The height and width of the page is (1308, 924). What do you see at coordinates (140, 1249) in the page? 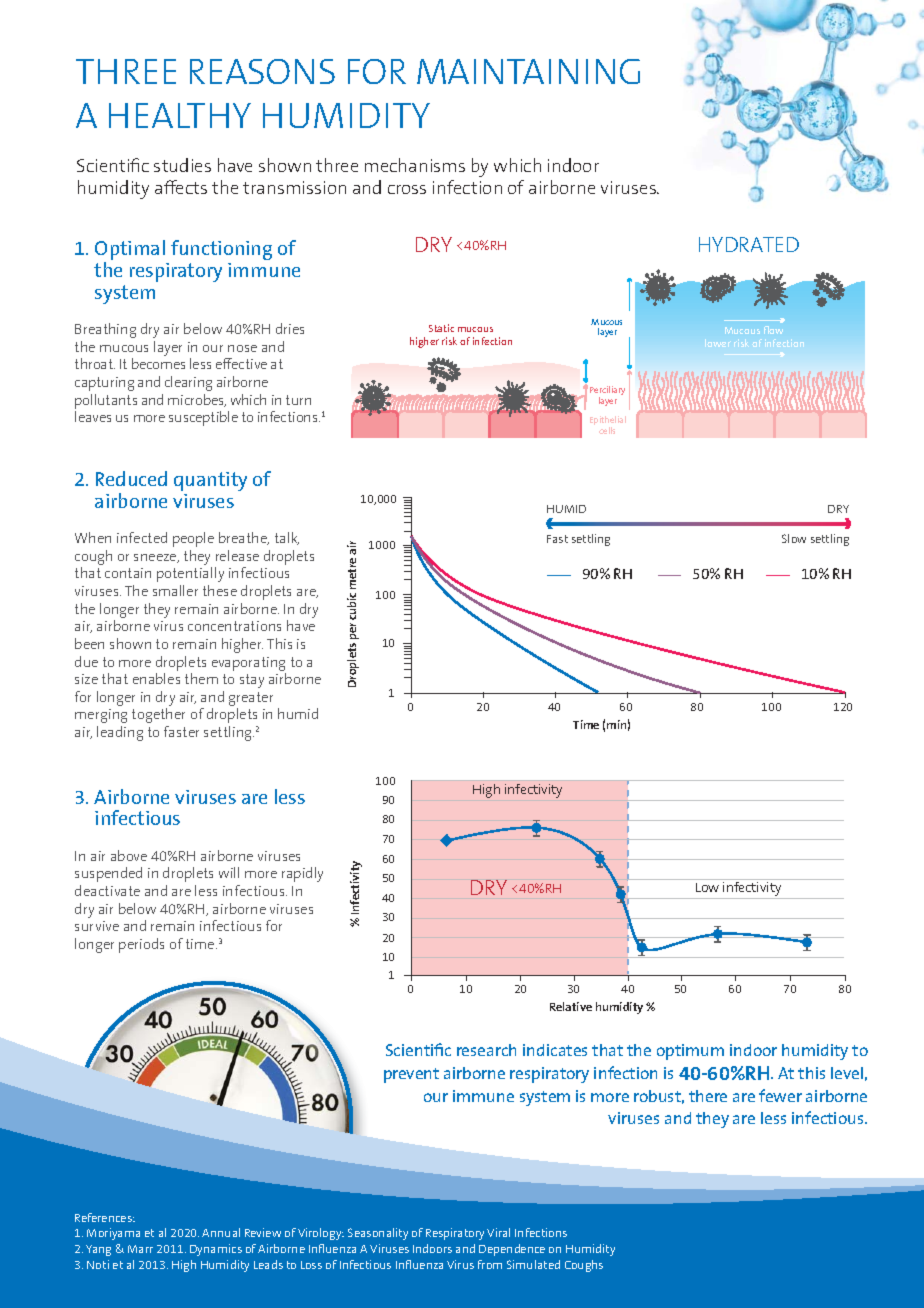
I see `Marr` at bounding box center [140, 1249].
